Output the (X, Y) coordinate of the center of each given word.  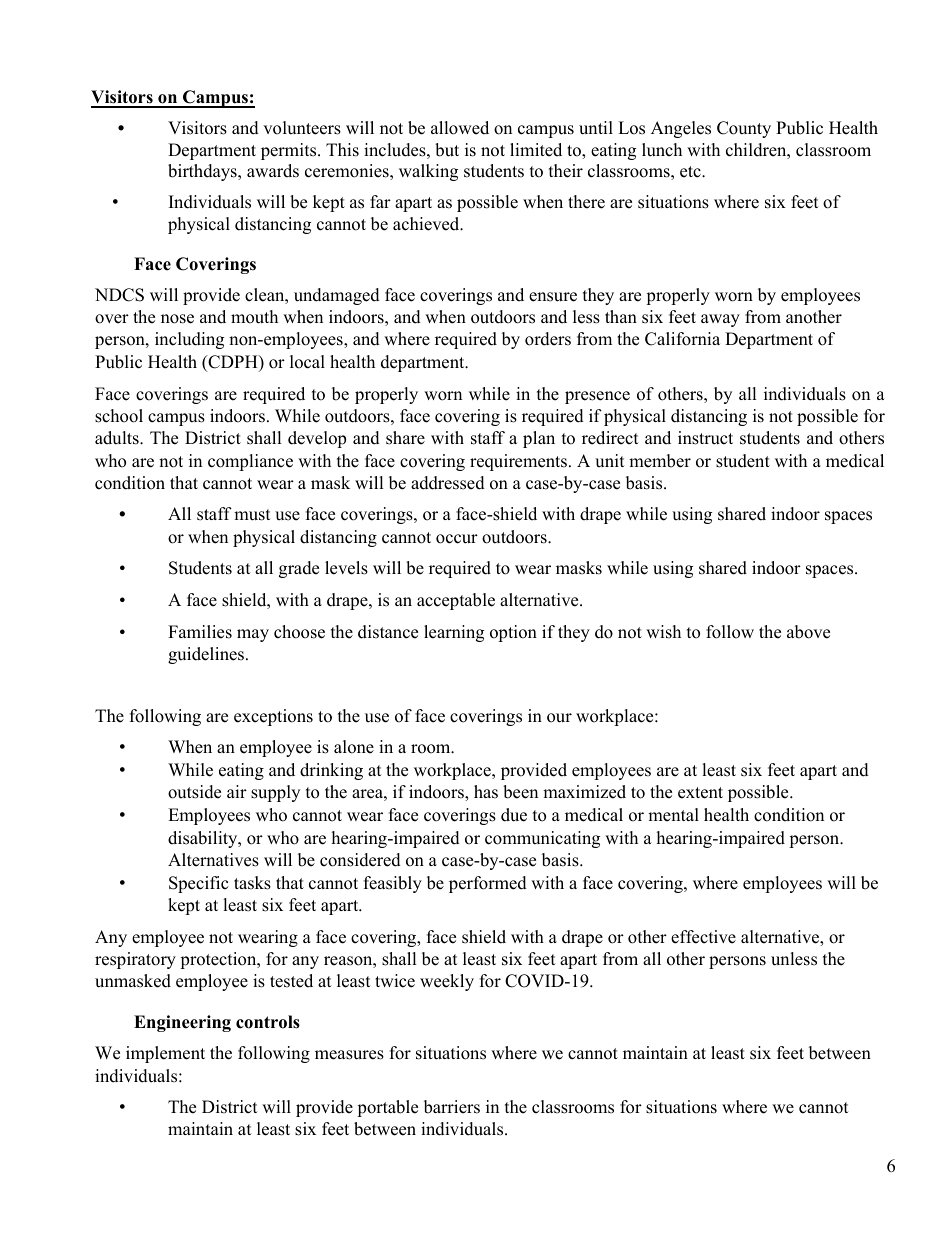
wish (663, 632)
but (447, 150)
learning (454, 633)
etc (691, 172)
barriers (452, 1107)
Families (200, 632)
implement (165, 1054)
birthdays (203, 172)
